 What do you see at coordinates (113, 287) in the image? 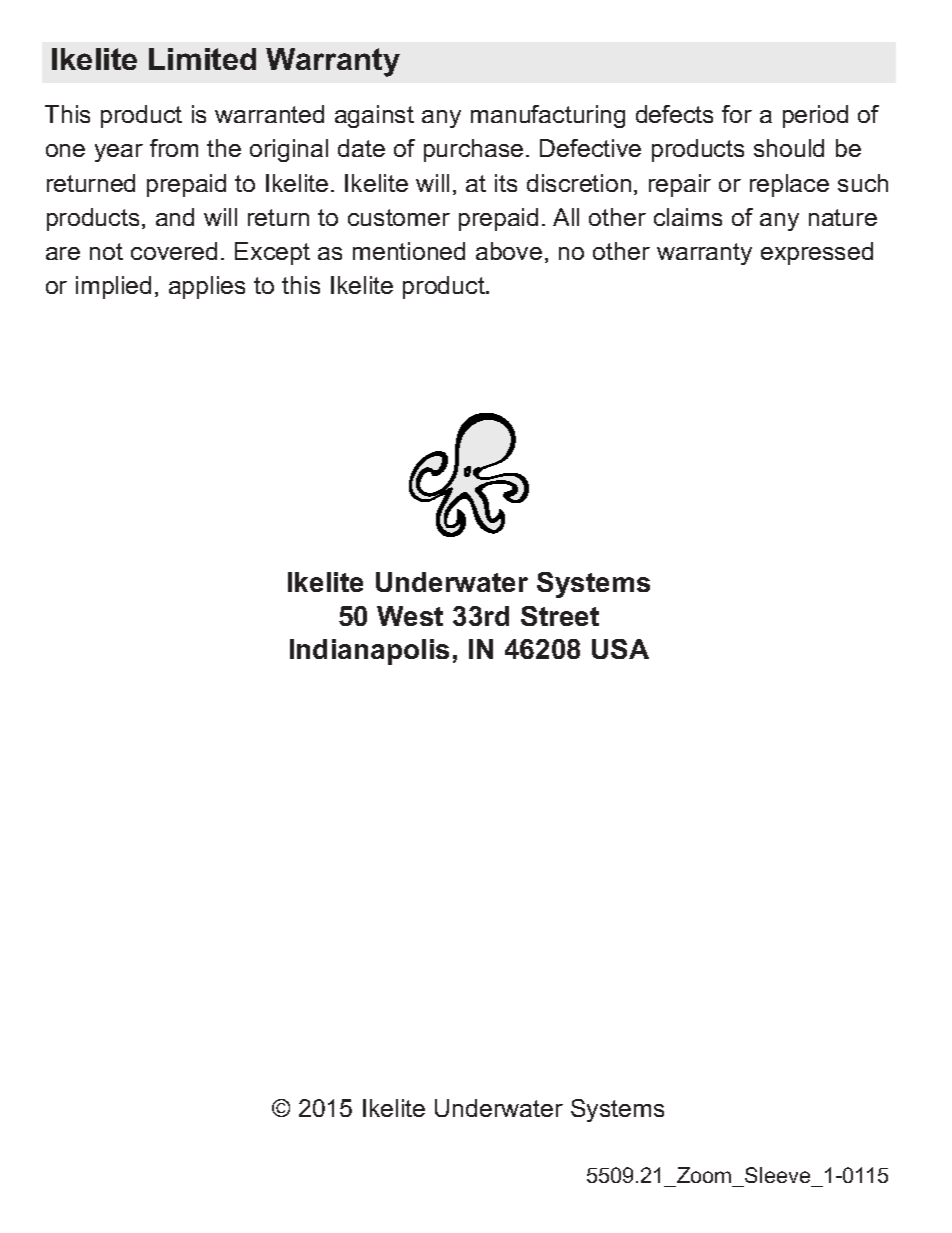
I see `implied` at bounding box center [113, 287].
